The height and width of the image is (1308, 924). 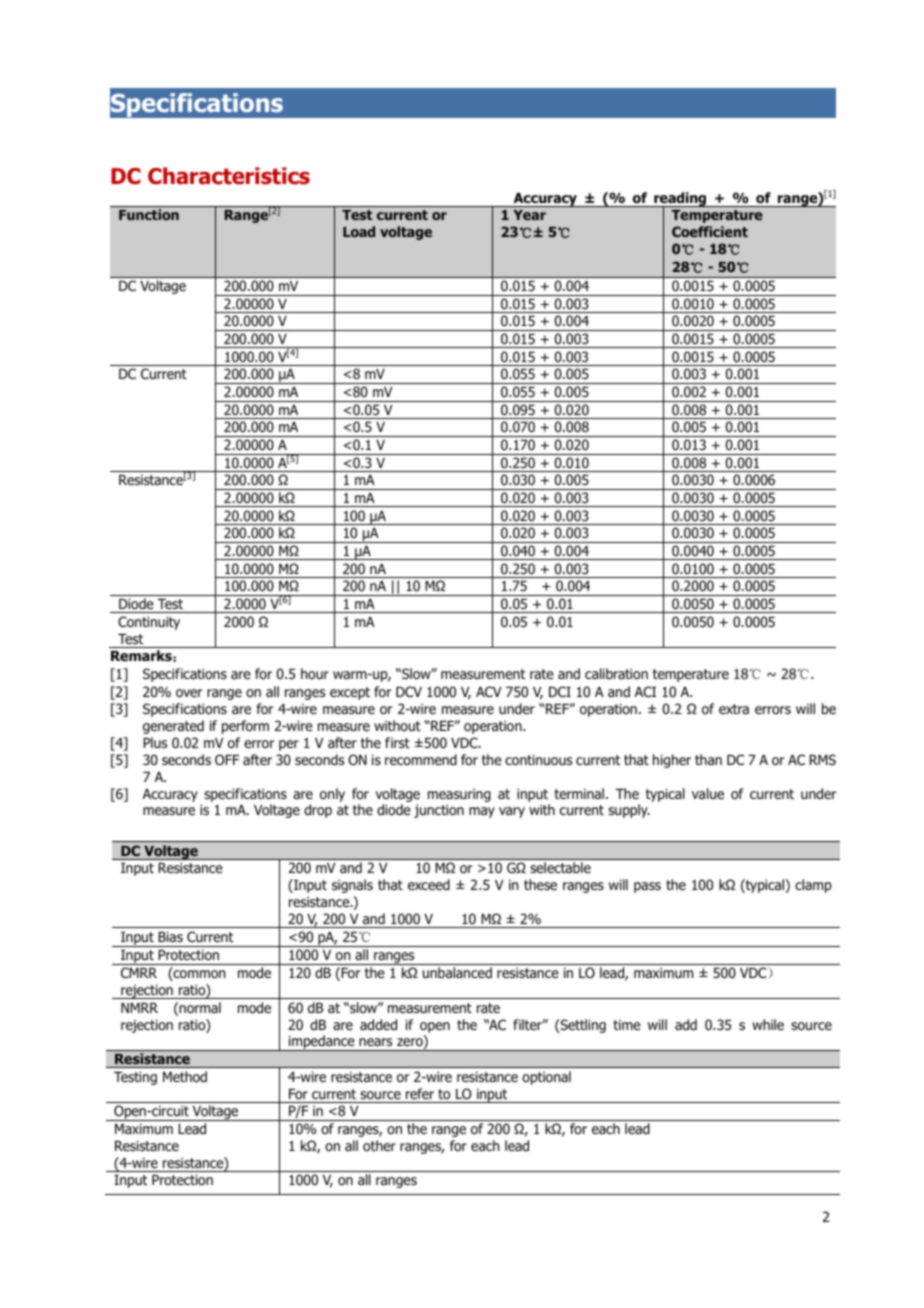 I want to click on Coefficient, so click(x=710, y=231).
